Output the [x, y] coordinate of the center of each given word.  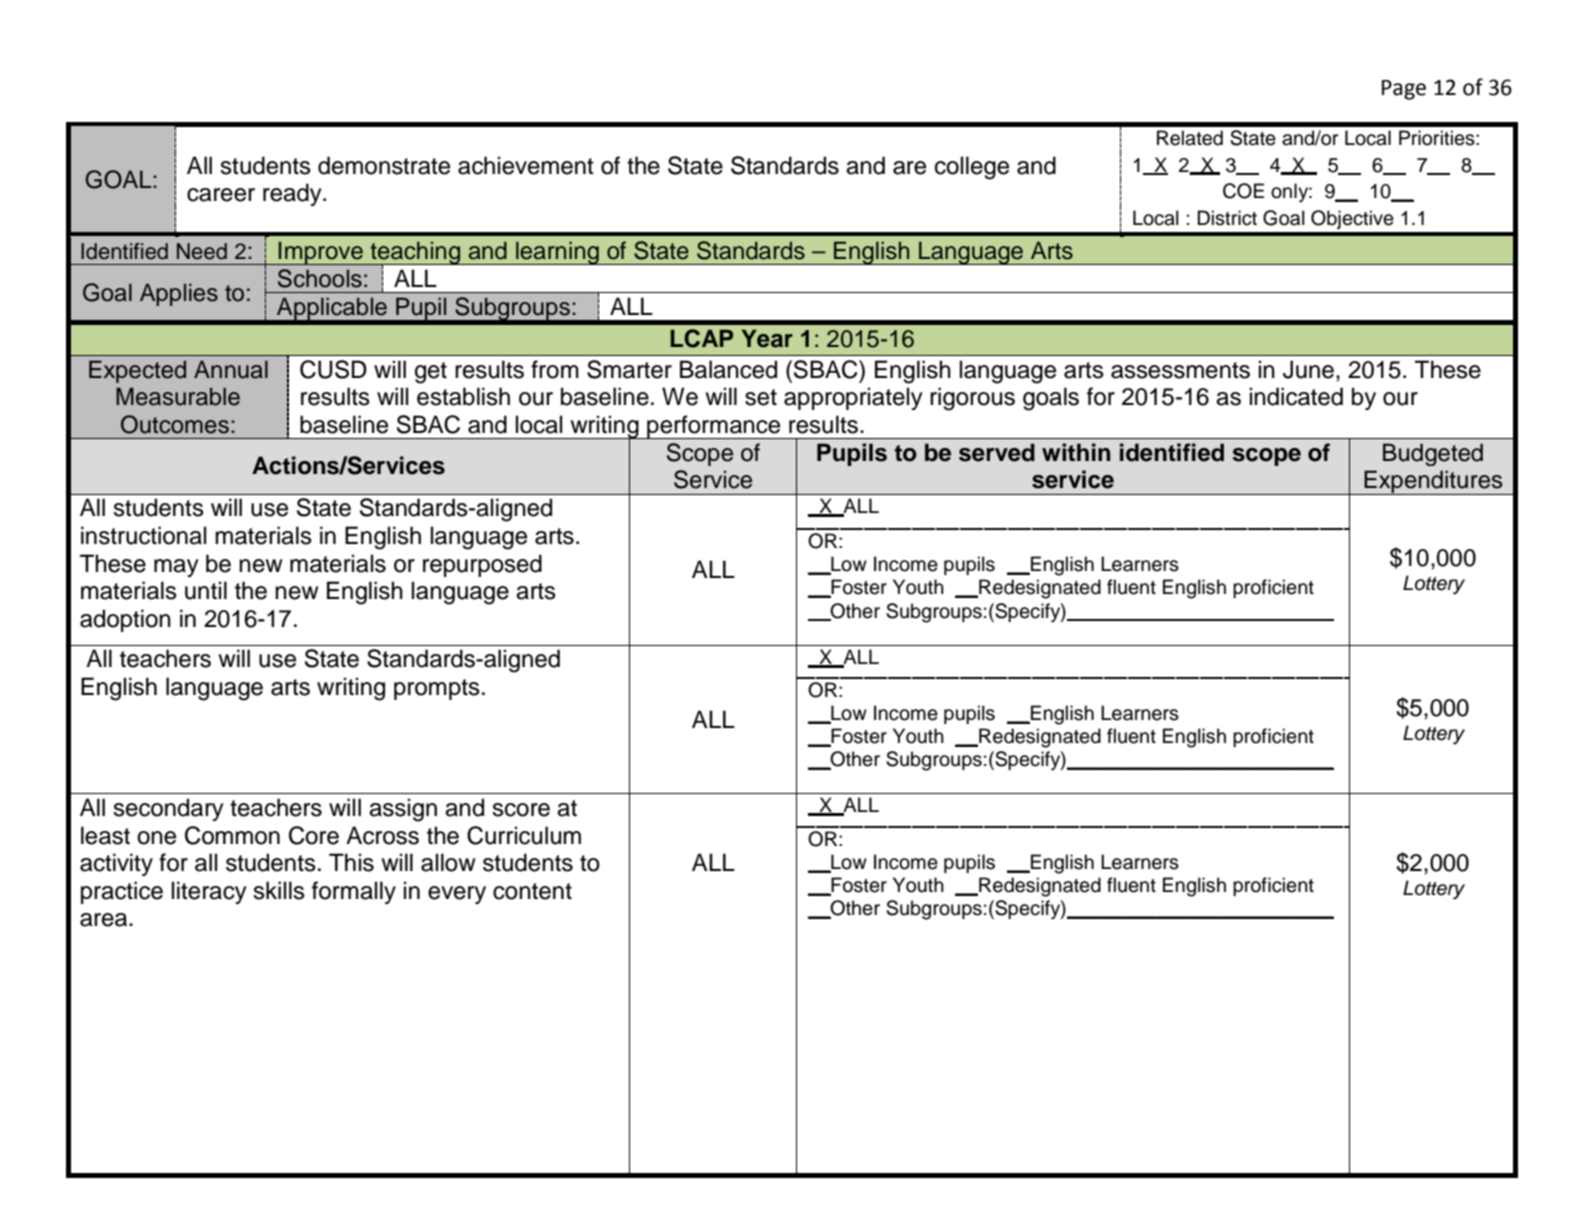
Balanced [728, 369]
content [532, 891]
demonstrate [384, 165]
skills [279, 890]
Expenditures [1433, 482]
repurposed [482, 565]
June [1308, 369]
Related [1190, 138]
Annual [231, 369]
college [972, 168]
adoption [125, 620]
